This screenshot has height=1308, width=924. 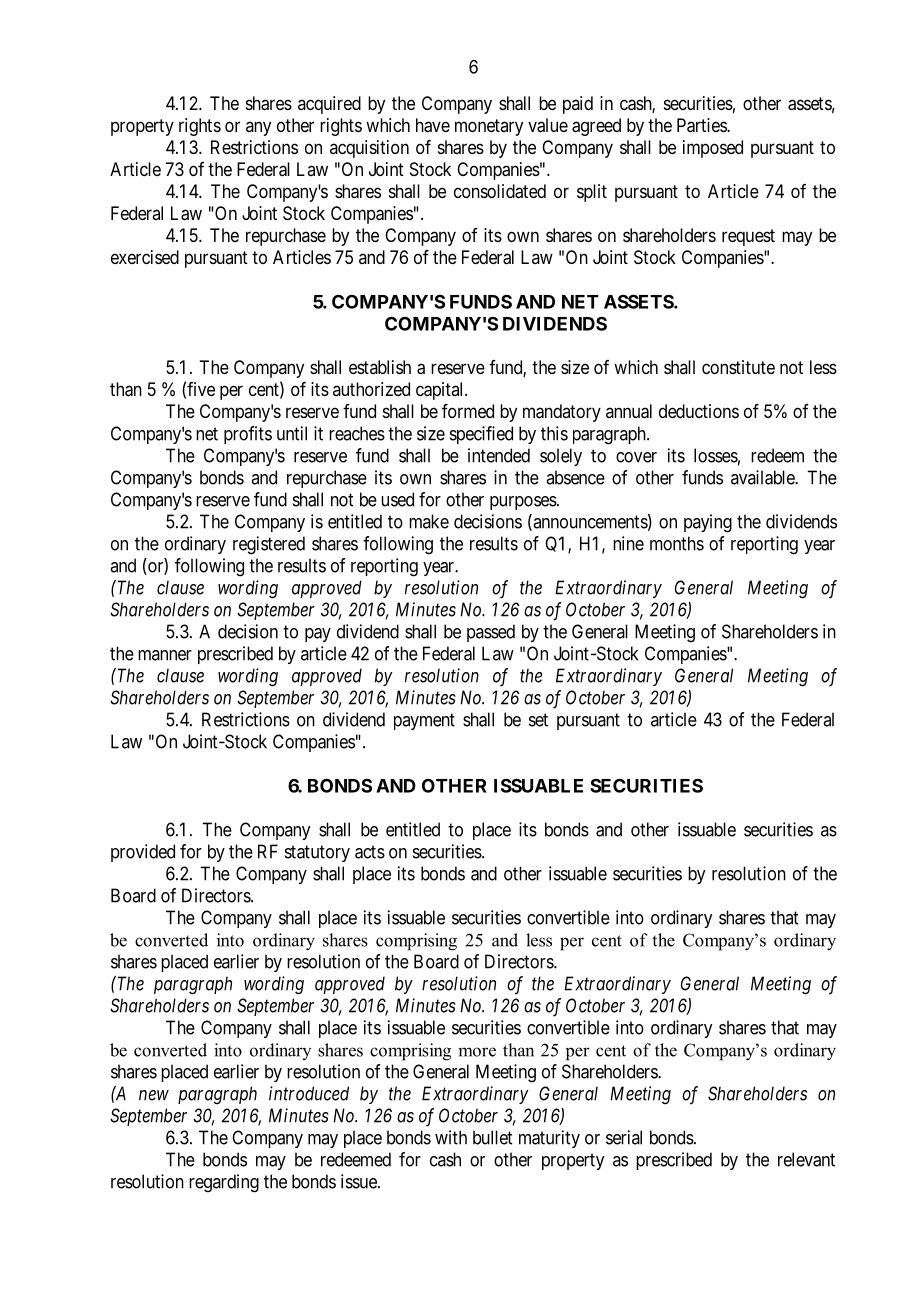 What do you see at coordinates (370, 852) in the screenshot?
I see `acts` at bounding box center [370, 852].
